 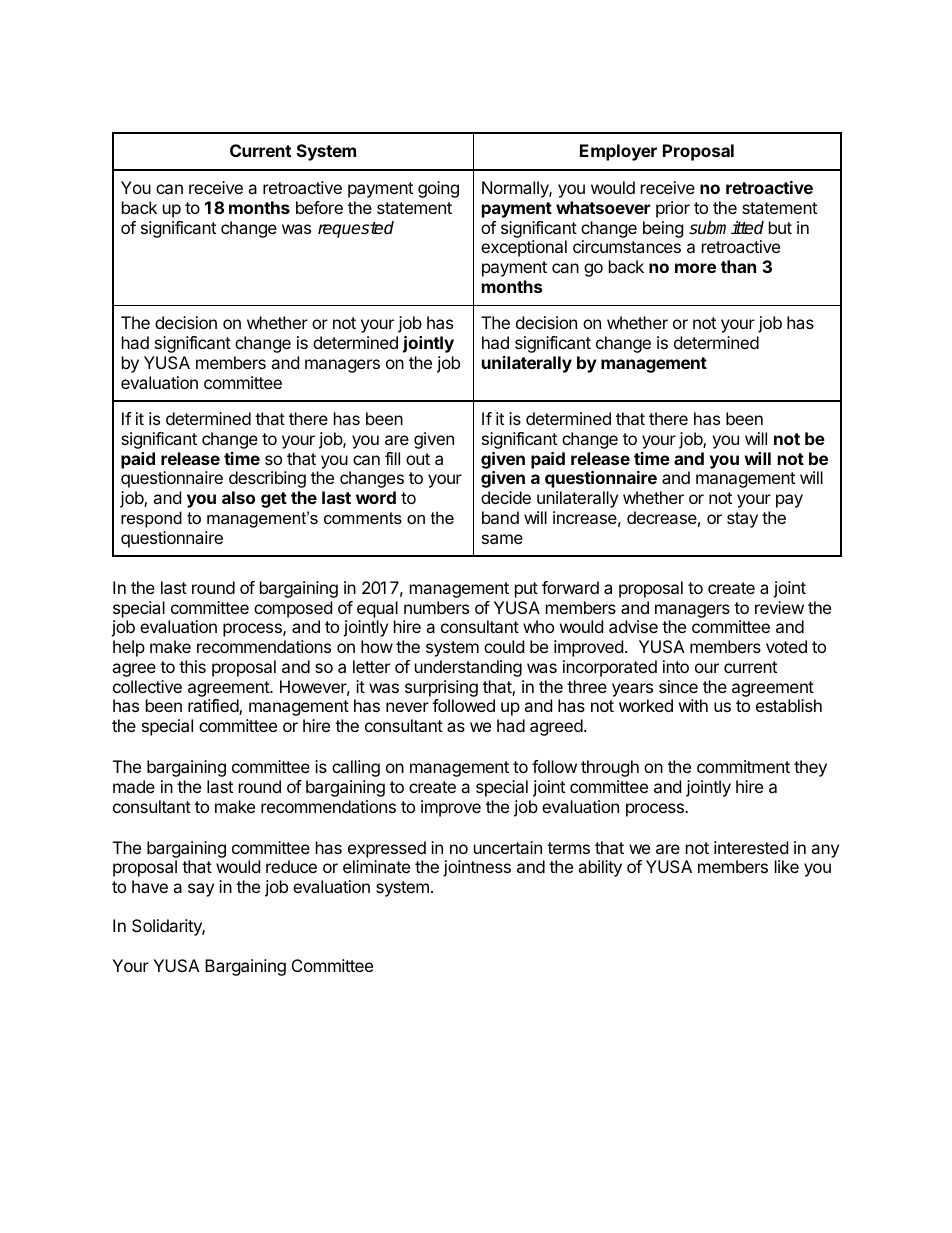 What do you see at coordinates (441, 688) in the image?
I see `surprising` at bounding box center [441, 688].
